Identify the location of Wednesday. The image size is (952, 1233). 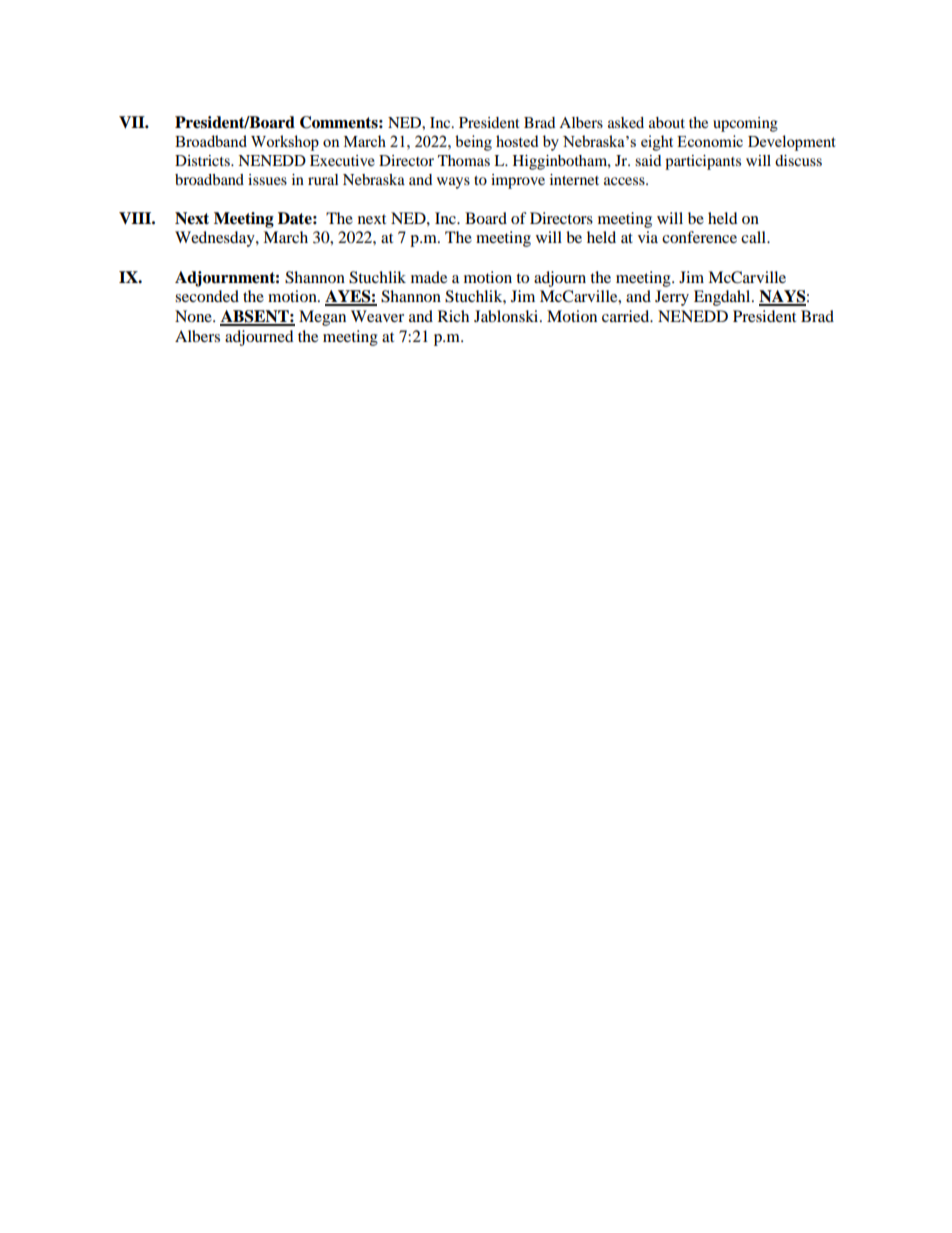
(216, 239).
